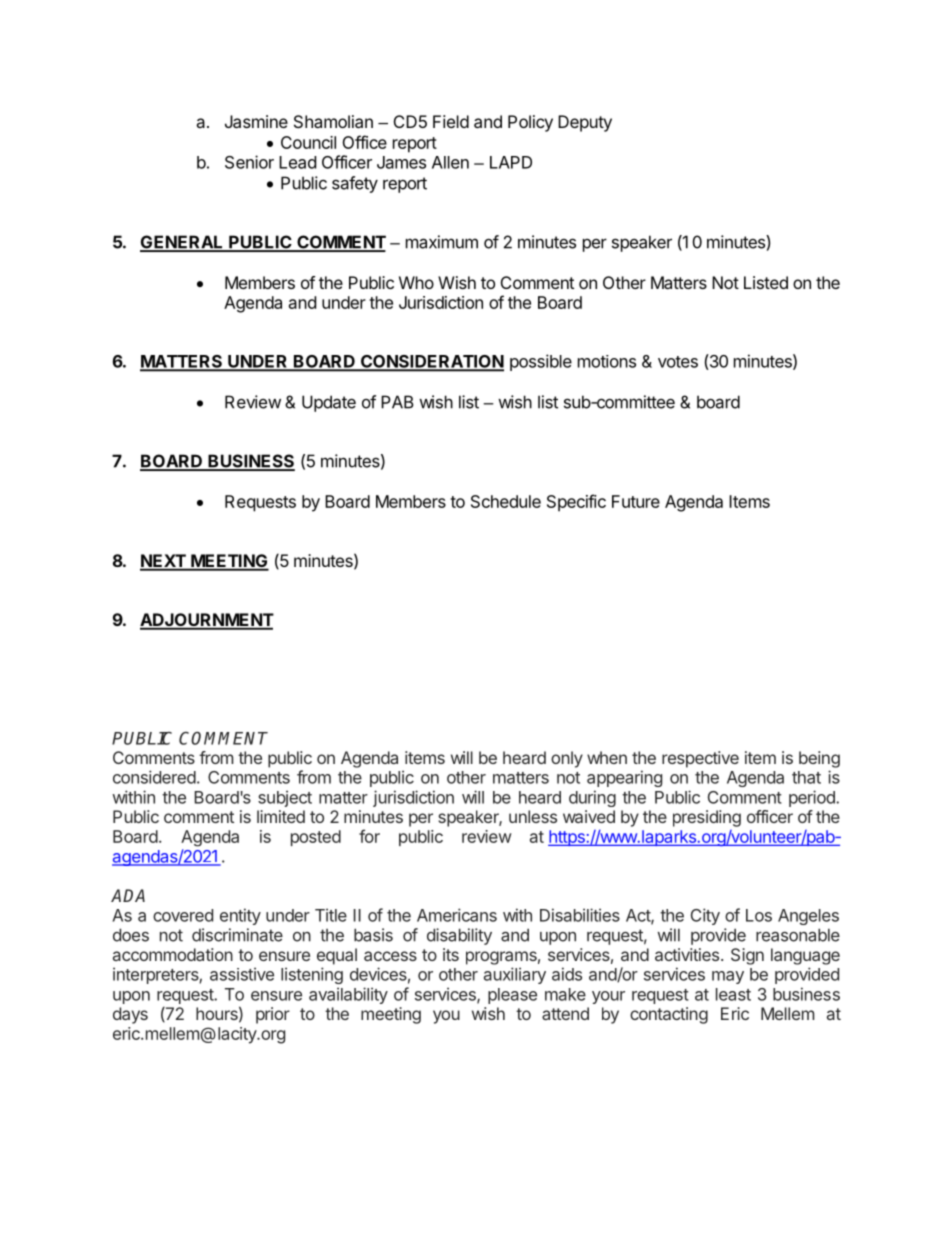 This document has height=1233, width=952. What do you see at coordinates (450, 162) in the document?
I see `Allen` at bounding box center [450, 162].
